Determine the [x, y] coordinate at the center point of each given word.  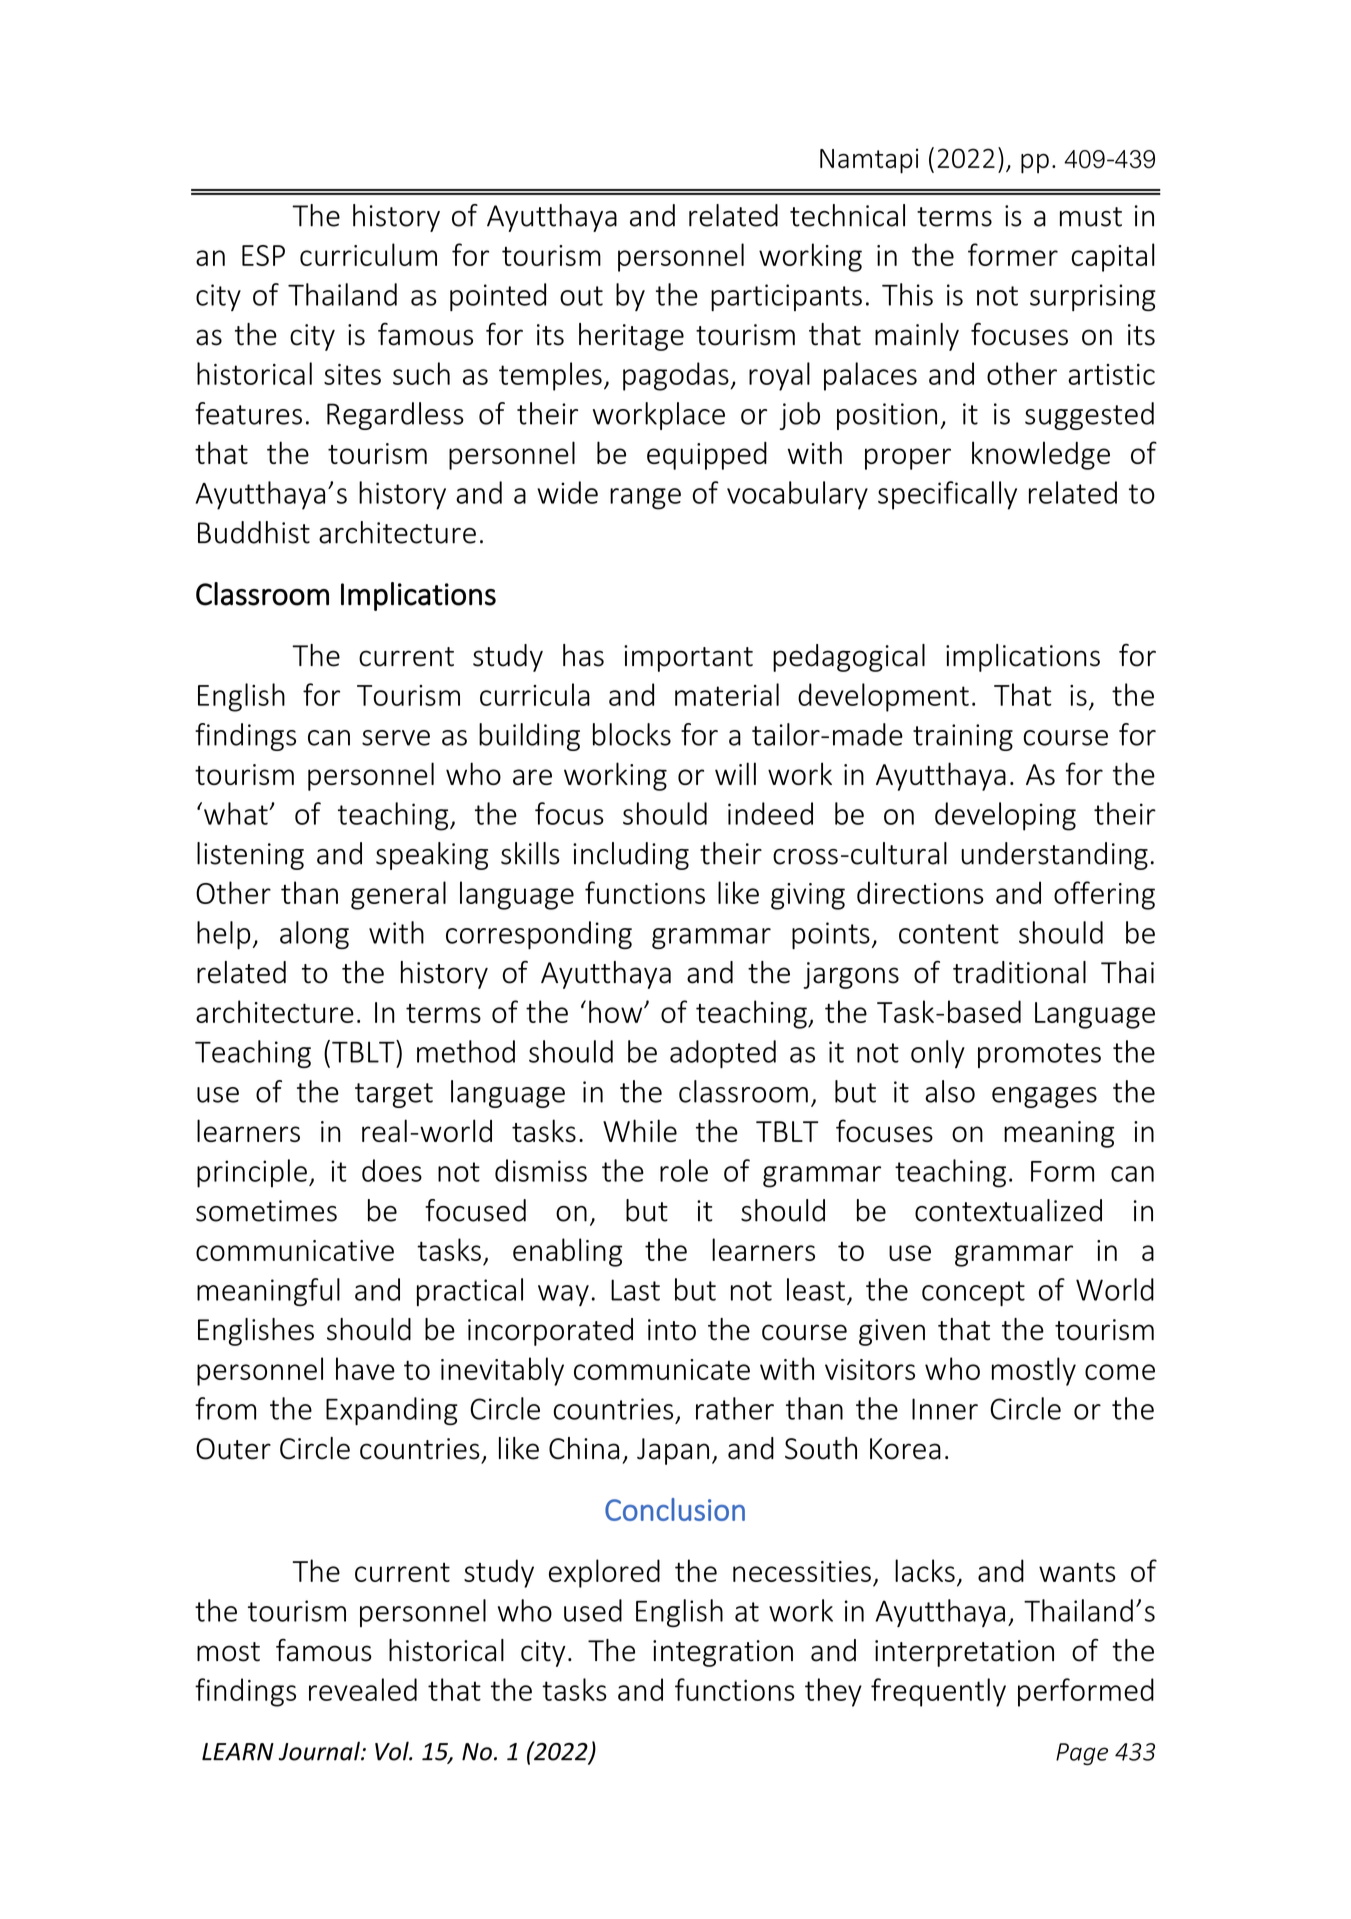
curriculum [368, 254]
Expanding [392, 1411]
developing [1005, 816]
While [640, 1130]
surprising [1093, 297]
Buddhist [254, 532]
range [645, 499]
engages [1044, 1097]
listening [250, 856]
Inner [945, 1409]
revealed [363, 1689]
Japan [673, 1451]
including [631, 856]
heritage [631, 337]
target [394, 1095]
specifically [947, 495]
